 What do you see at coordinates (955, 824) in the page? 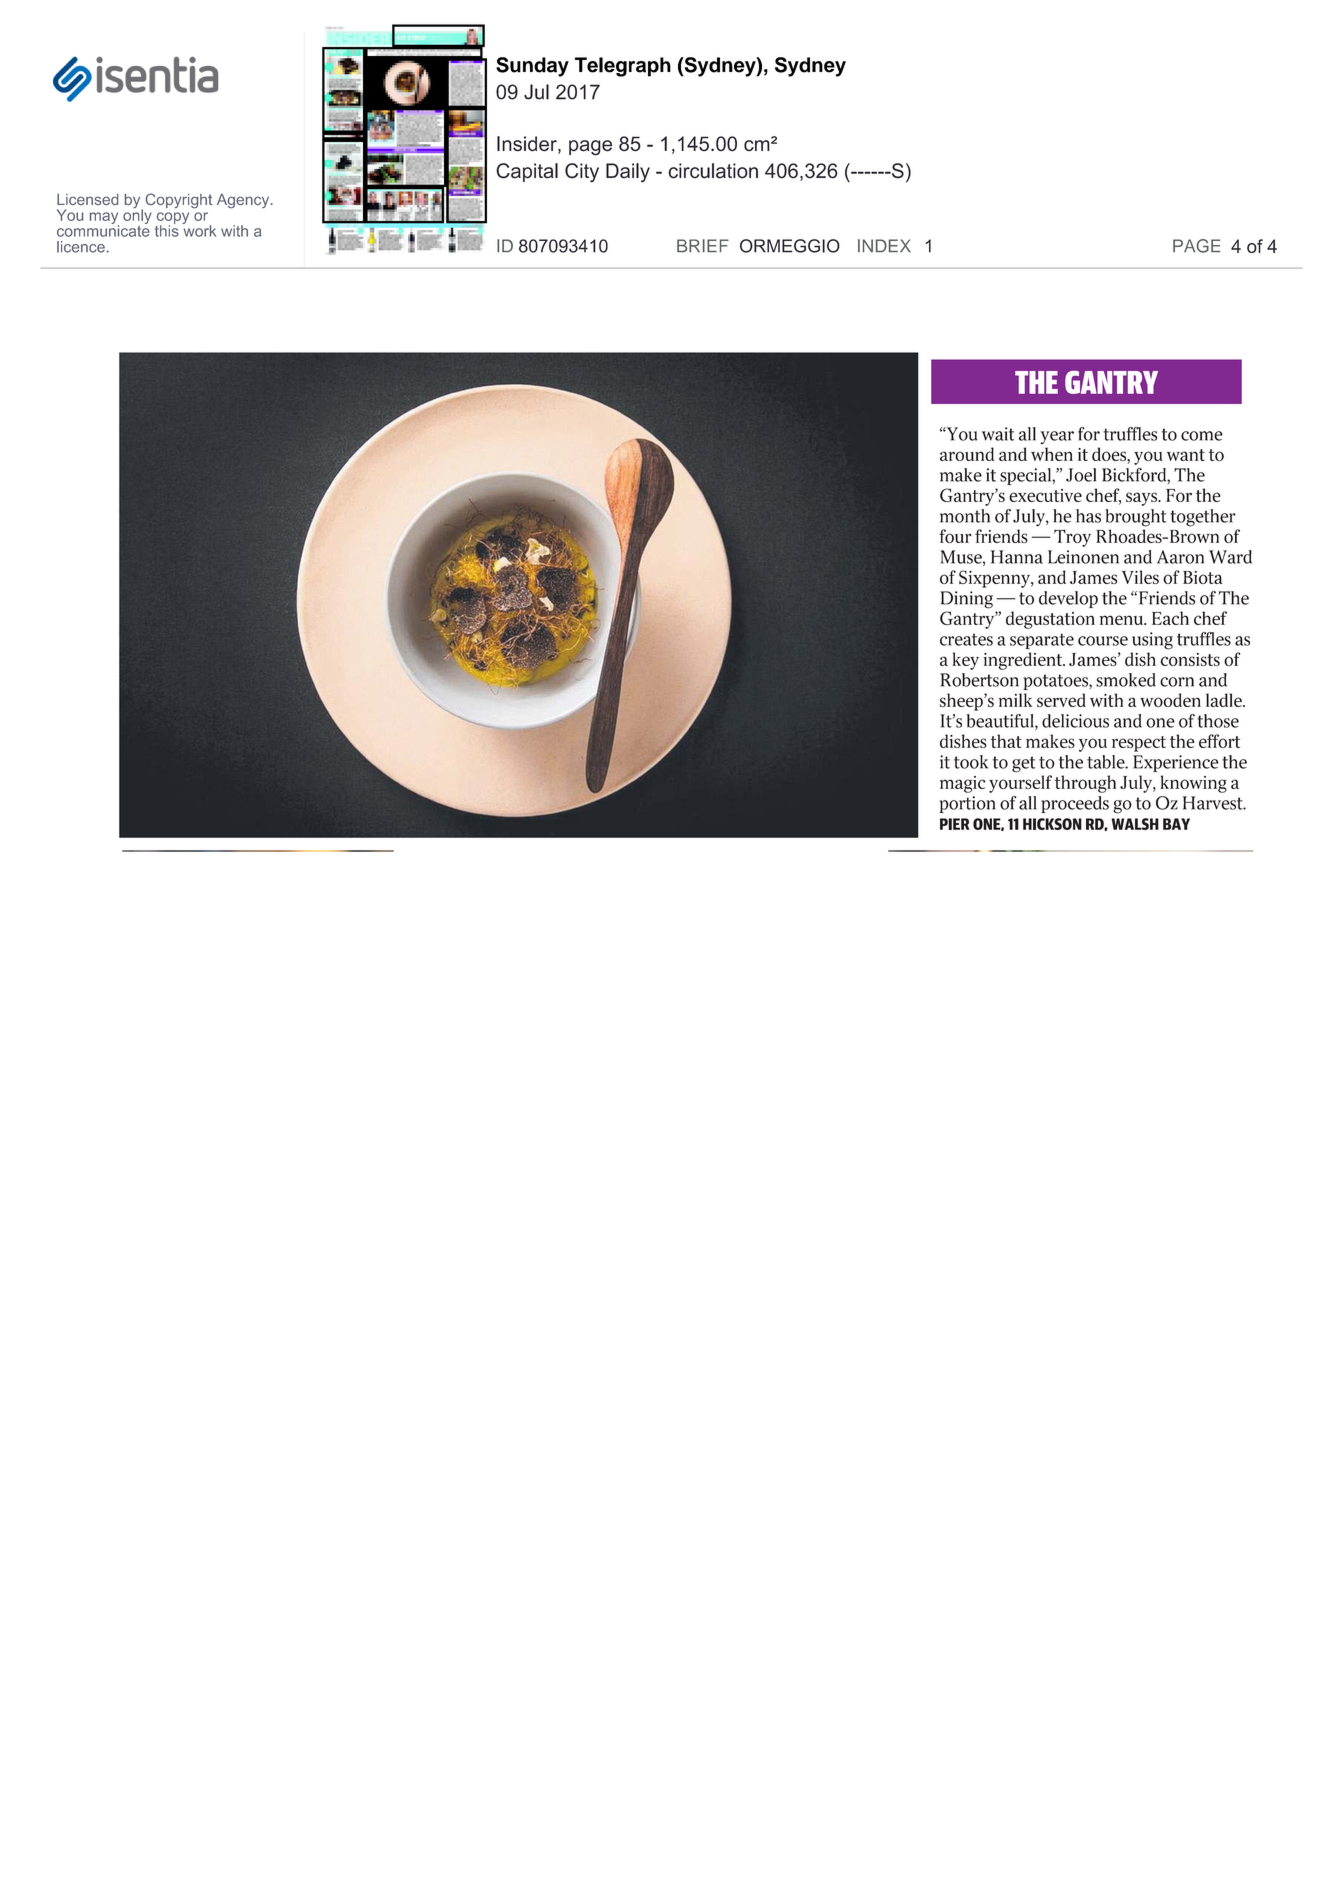
I see `PIER` at bounding box center [955, 824].
